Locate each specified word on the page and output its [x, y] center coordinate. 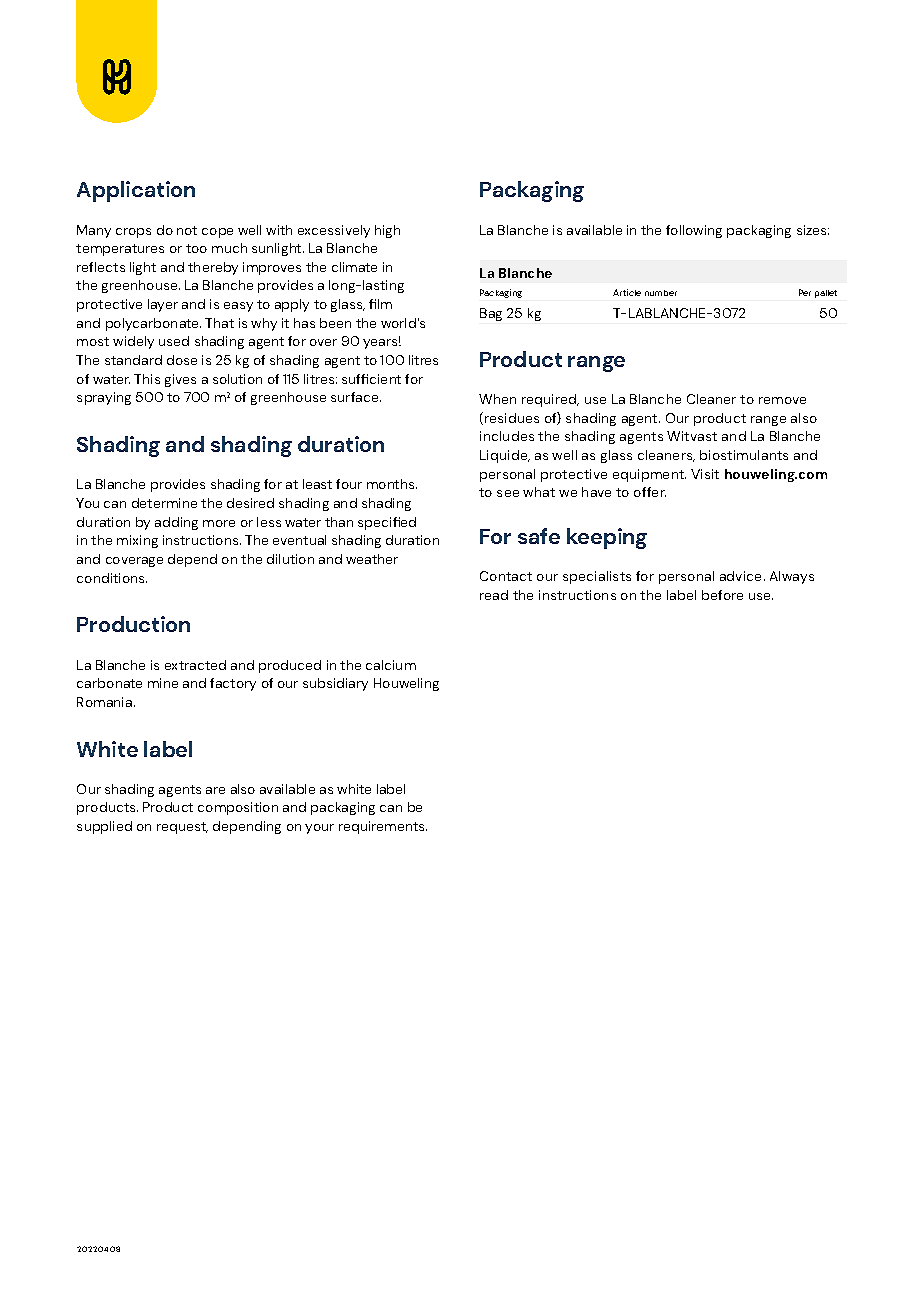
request [182, 828]
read [494, 595]
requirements [383, 827]
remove [782, 400]
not [187, 230]
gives [180, 380]
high [387, 231]
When [497, 399]
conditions [112, 578]
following [694, 231]
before [722, 595]
